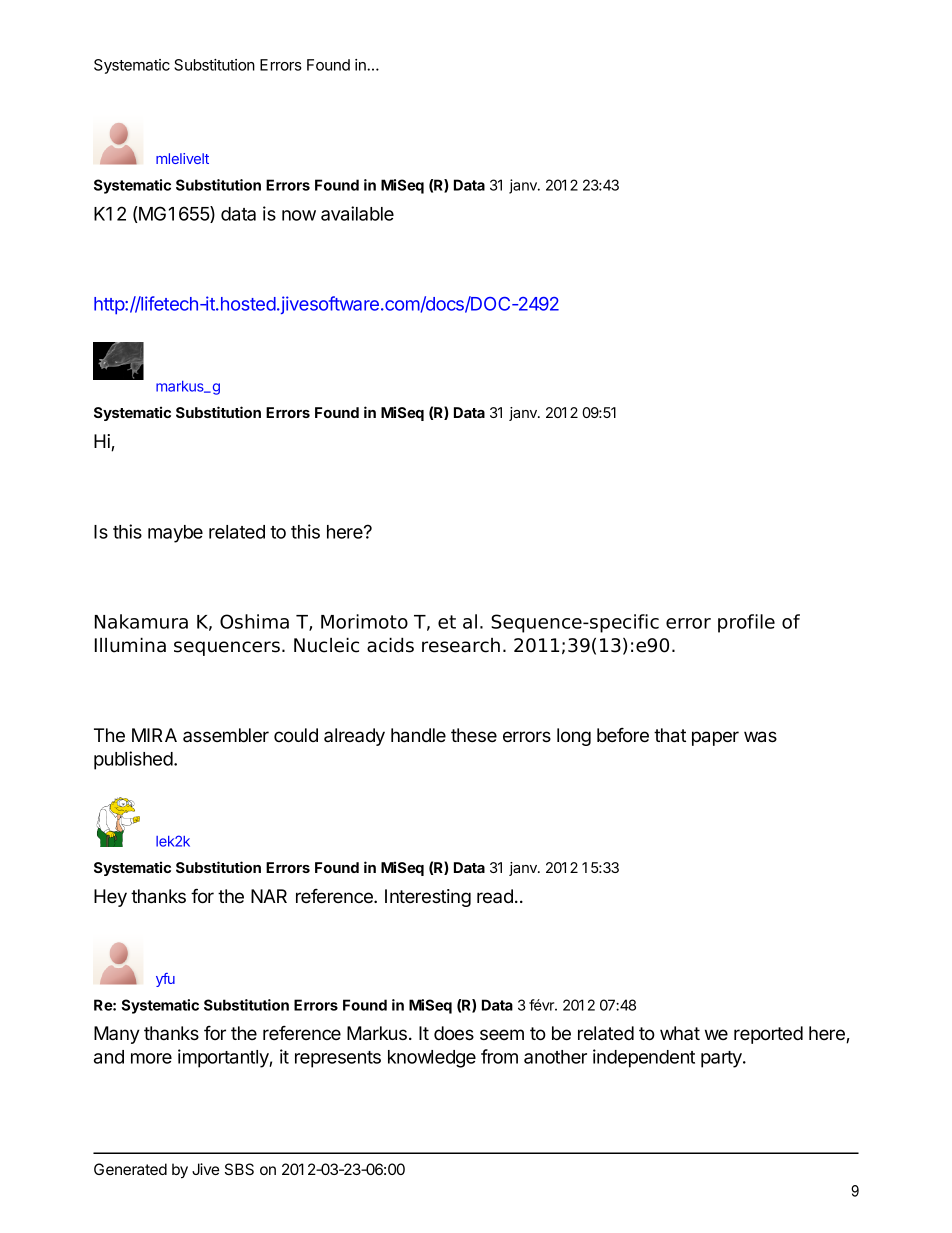 This document has height=1233, width=952. What do you see at coordinates (670, 735) in the document?
I see `that` at bounding box center [670, 735].
